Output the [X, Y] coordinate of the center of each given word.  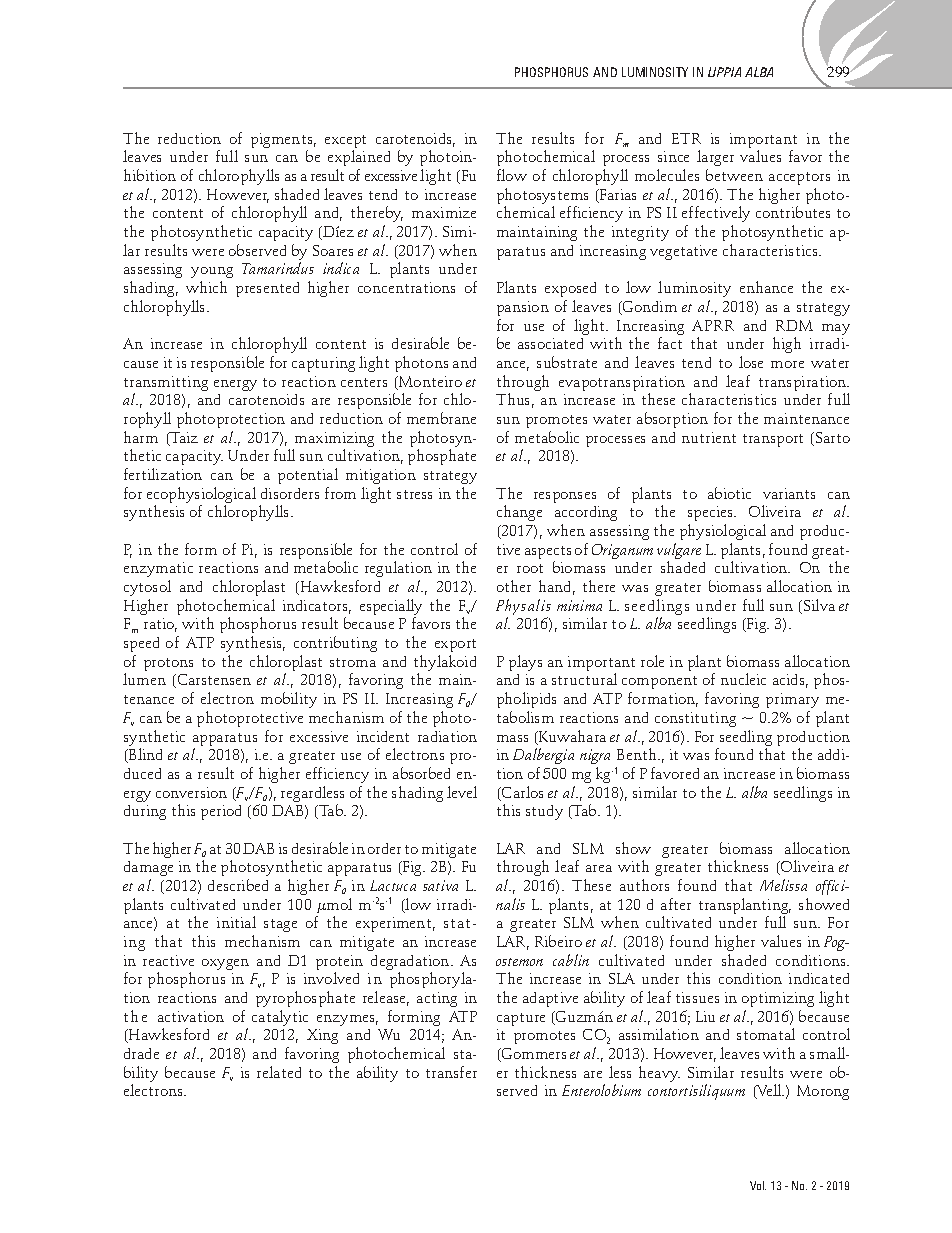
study [544, 812]
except [345, 143]
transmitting [166, 385]
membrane [441, 418]
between [734, 175]
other [514, 586]
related [279, 1072]
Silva [819, 605]
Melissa [783, 885]
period [221, 812]
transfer [451, 1072]
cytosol [147, 588]
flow [512, 175]
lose [751, 362]
